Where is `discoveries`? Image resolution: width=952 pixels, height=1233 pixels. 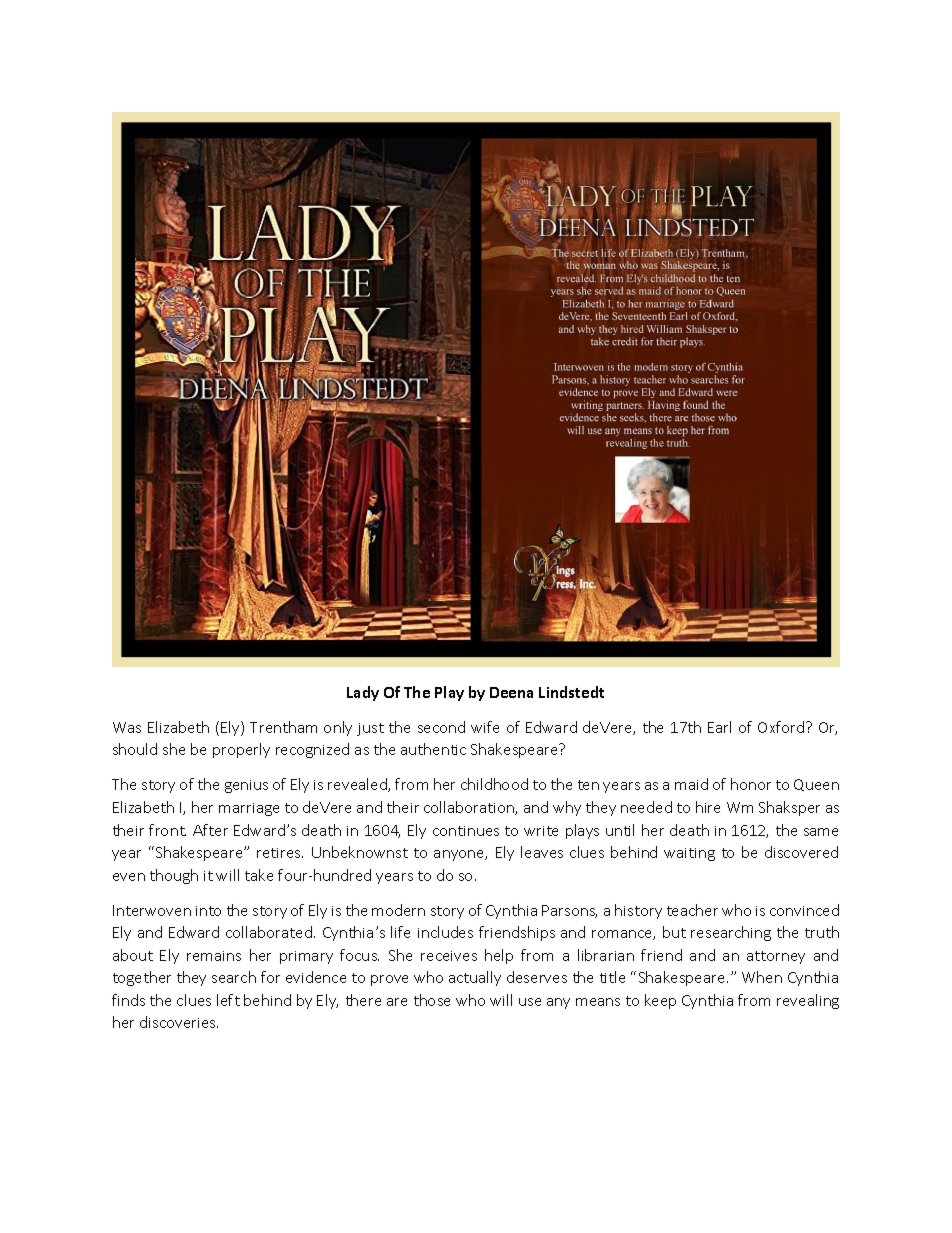 discoveries is located at coordinates (179, 1022).
